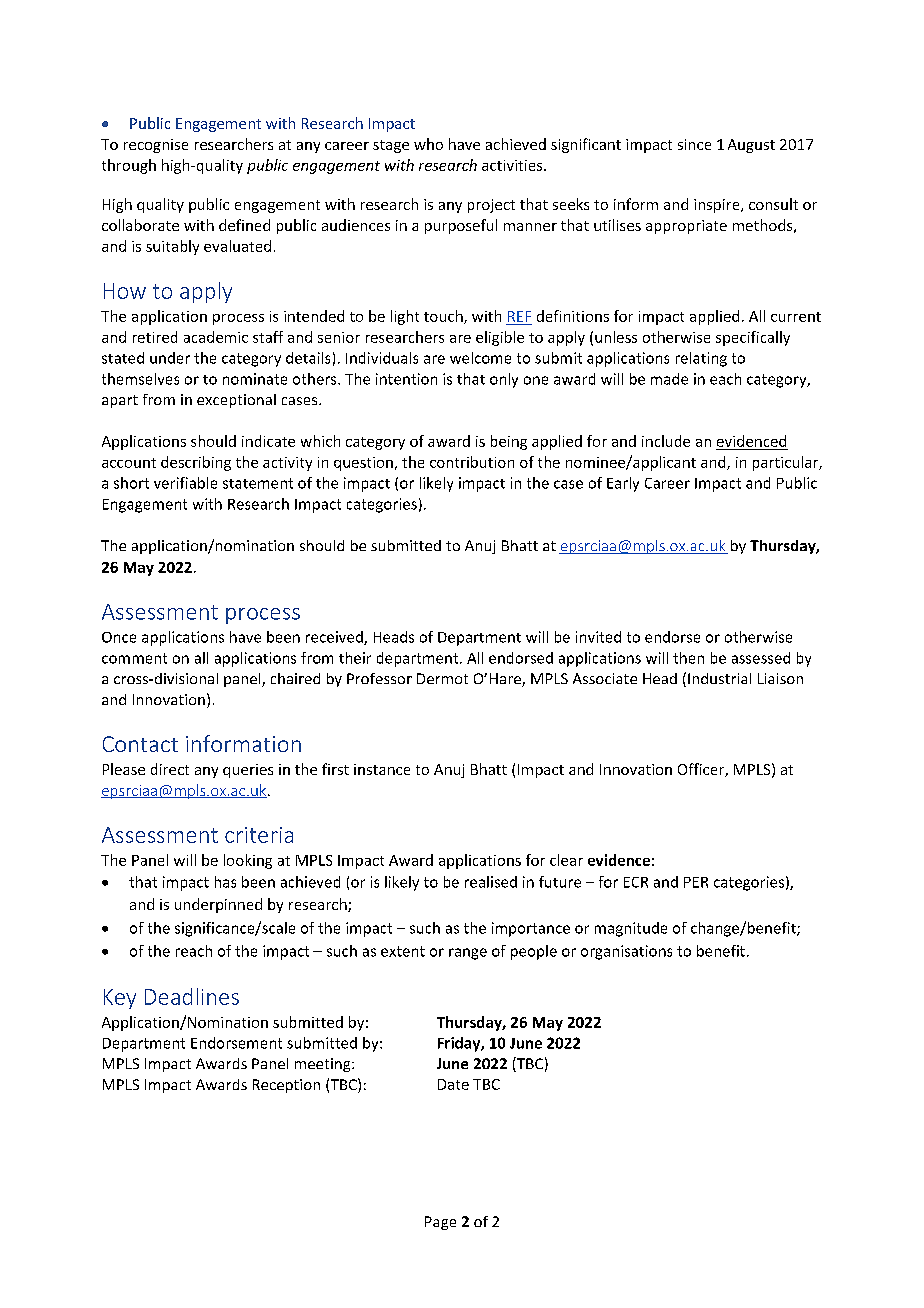 Image resolution: width=924 pixels, height=1308 pixels. I want to click on Dermot, so click(442, 678).
